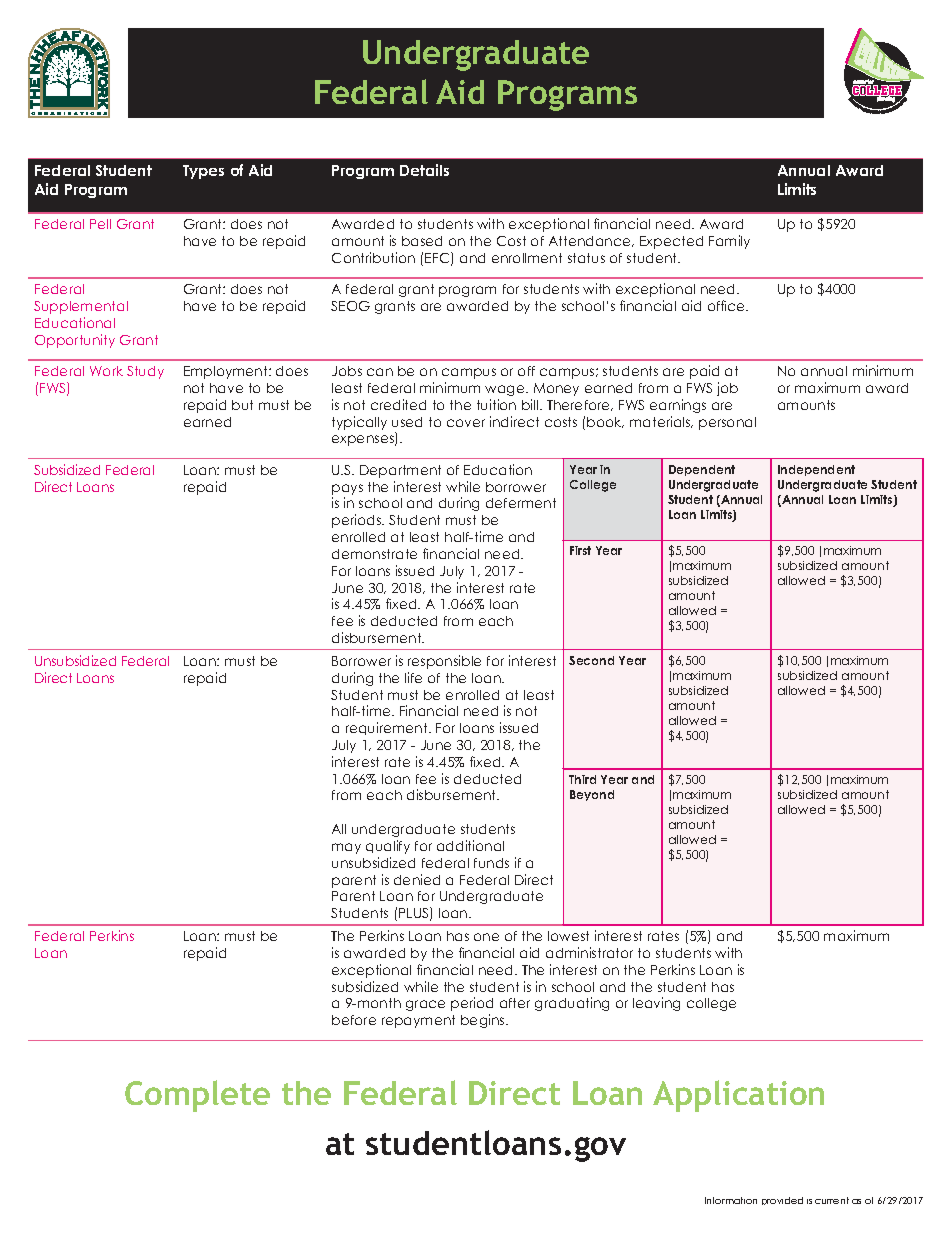 The height and width of the image is (1233, 952). Describe the element at coordinates (731, 1200) in the image. I see `Information` at that location.
